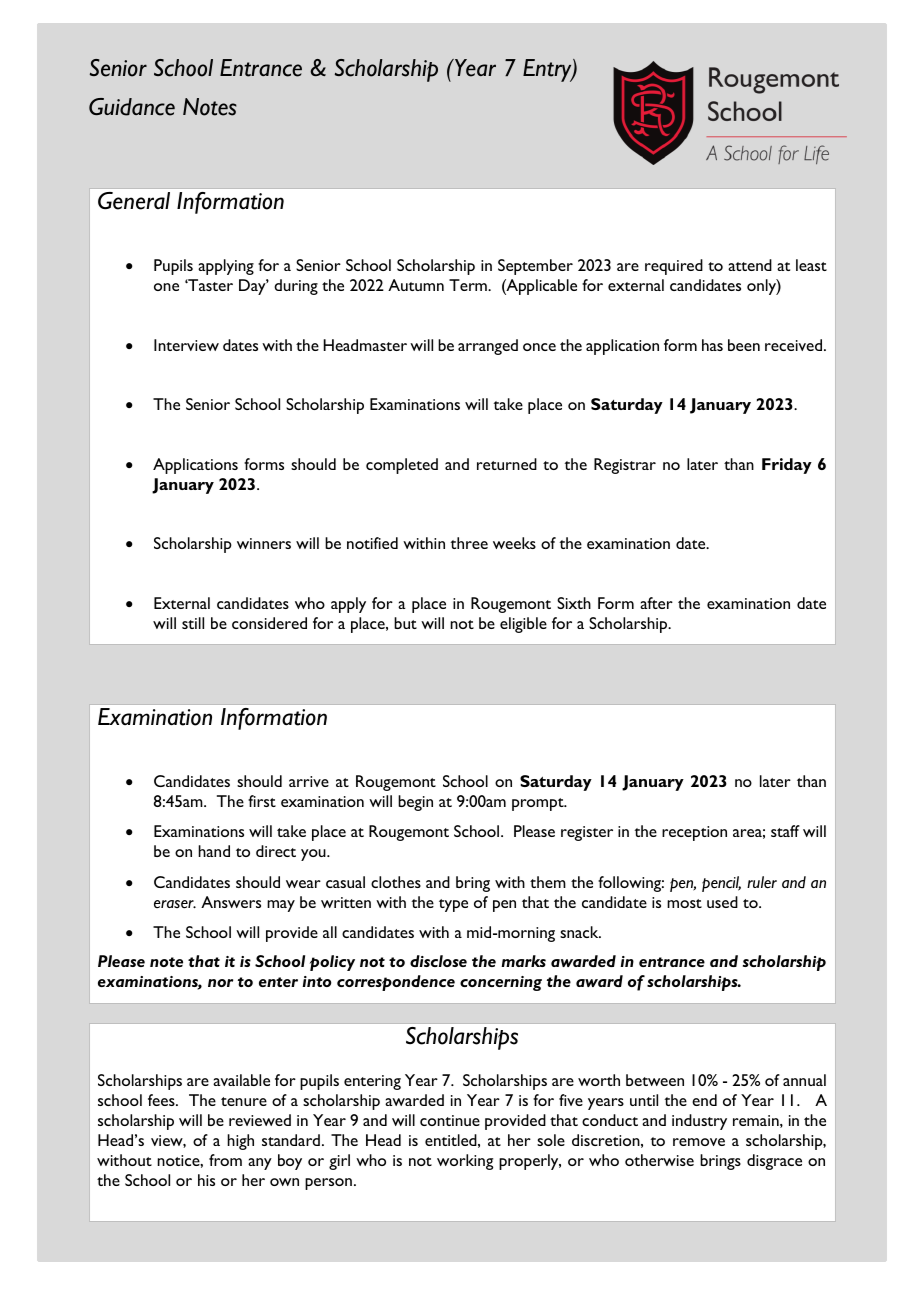  I want to click on September, so click(535, 267).
